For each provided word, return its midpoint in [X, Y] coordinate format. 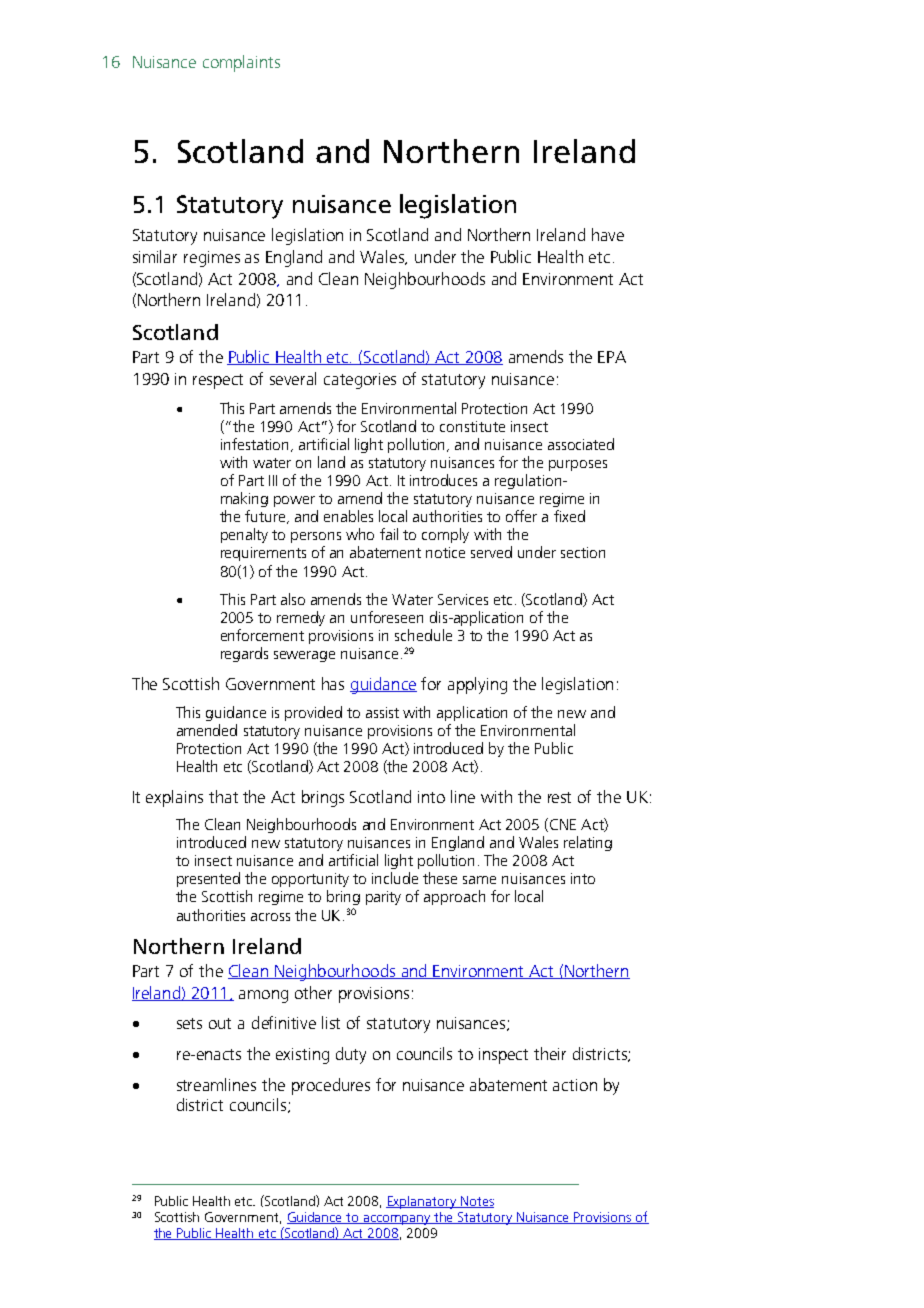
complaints [241, 63]
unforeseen [387, 617]
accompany [397, 1220]
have [608, 234]
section [583, 552]
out [220, 1023]
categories [360, 381]
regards [244, 654]
